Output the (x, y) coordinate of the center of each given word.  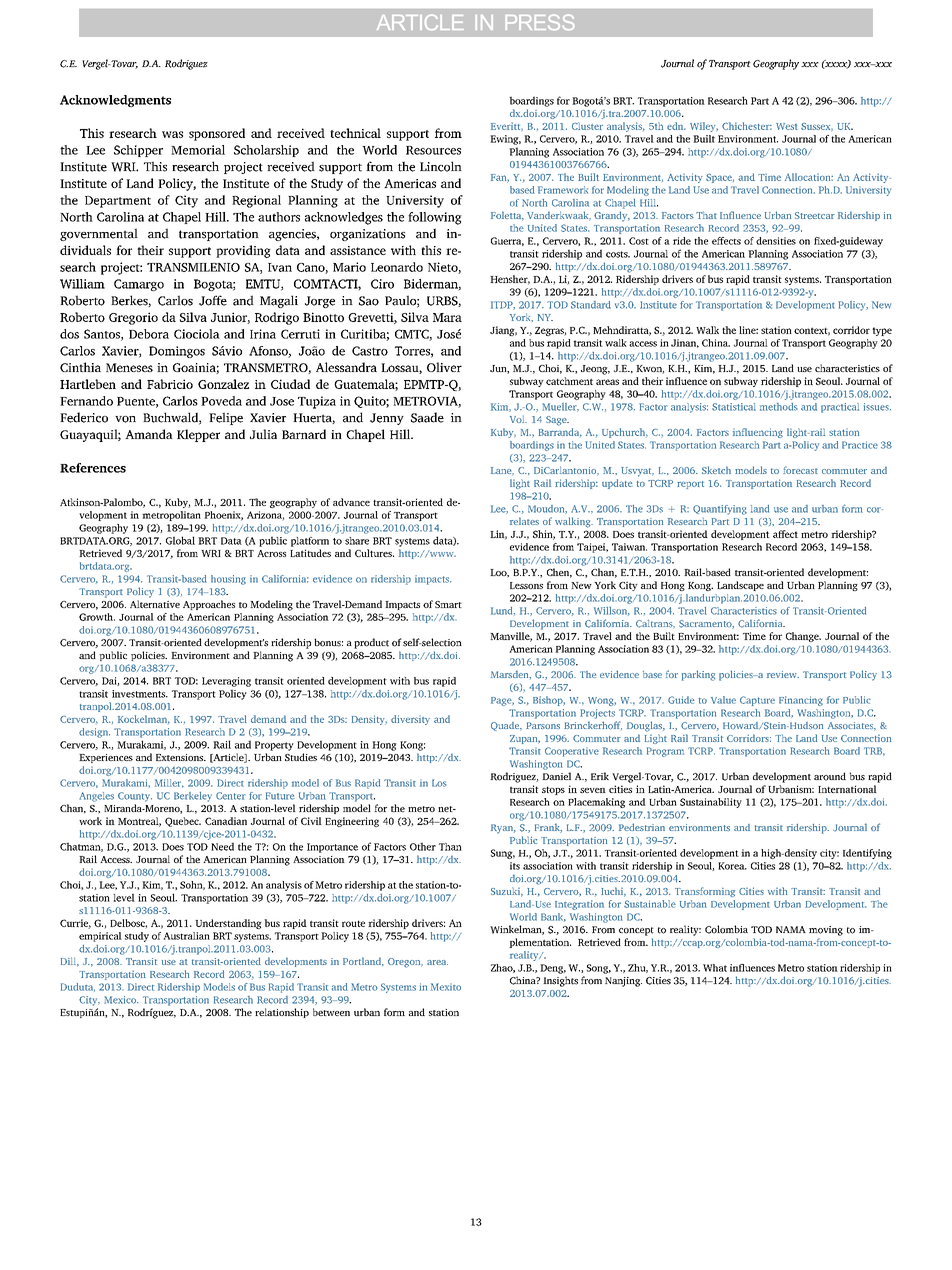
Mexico (121, 1000)
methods (779, 407)
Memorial (198, 150)
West (787, 126)
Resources (433, 150)
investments (140, 694)
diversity (410, 720)
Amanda (149, 434)
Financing (801, 701)
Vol (518, 419)
